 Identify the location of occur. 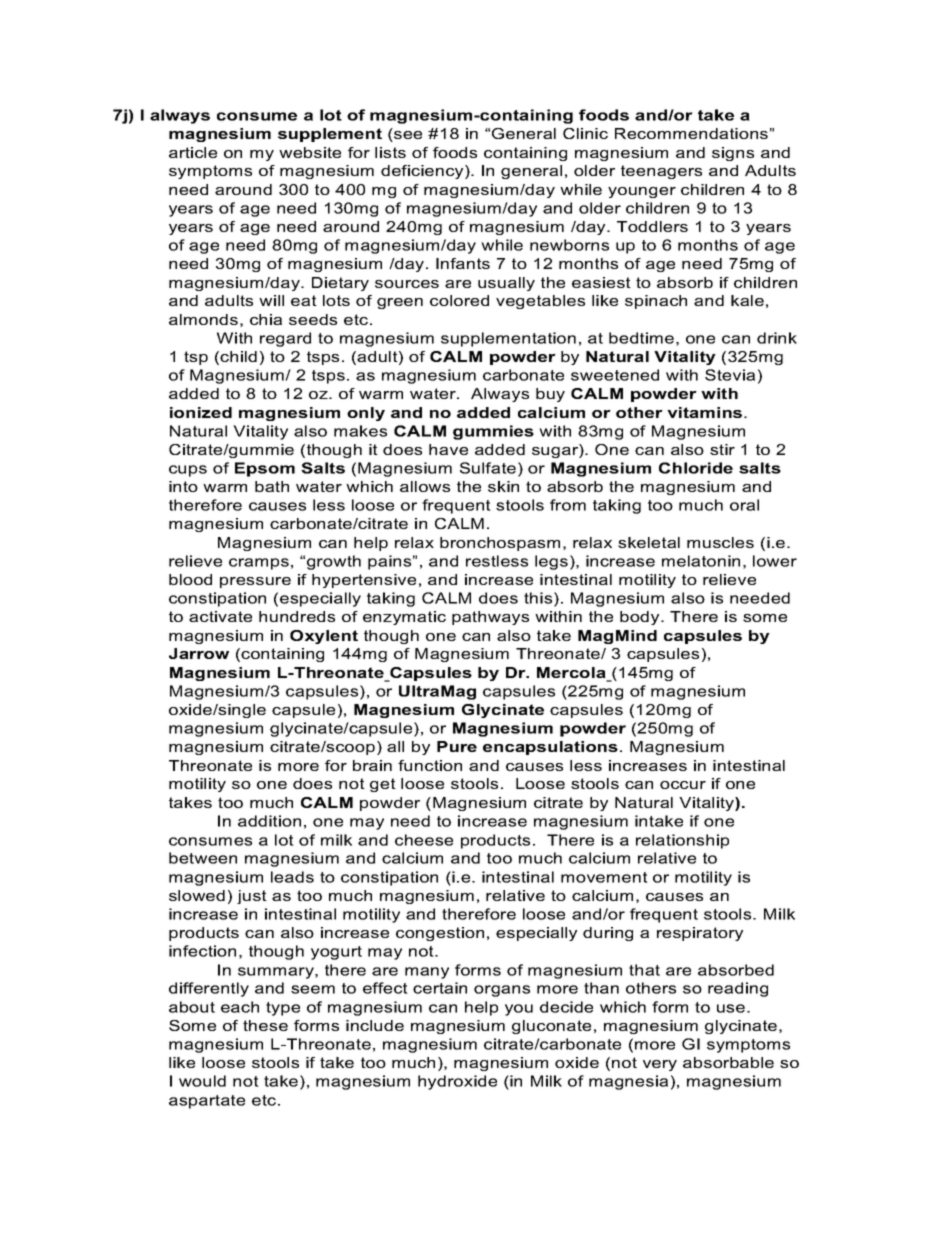
(683, 785).
